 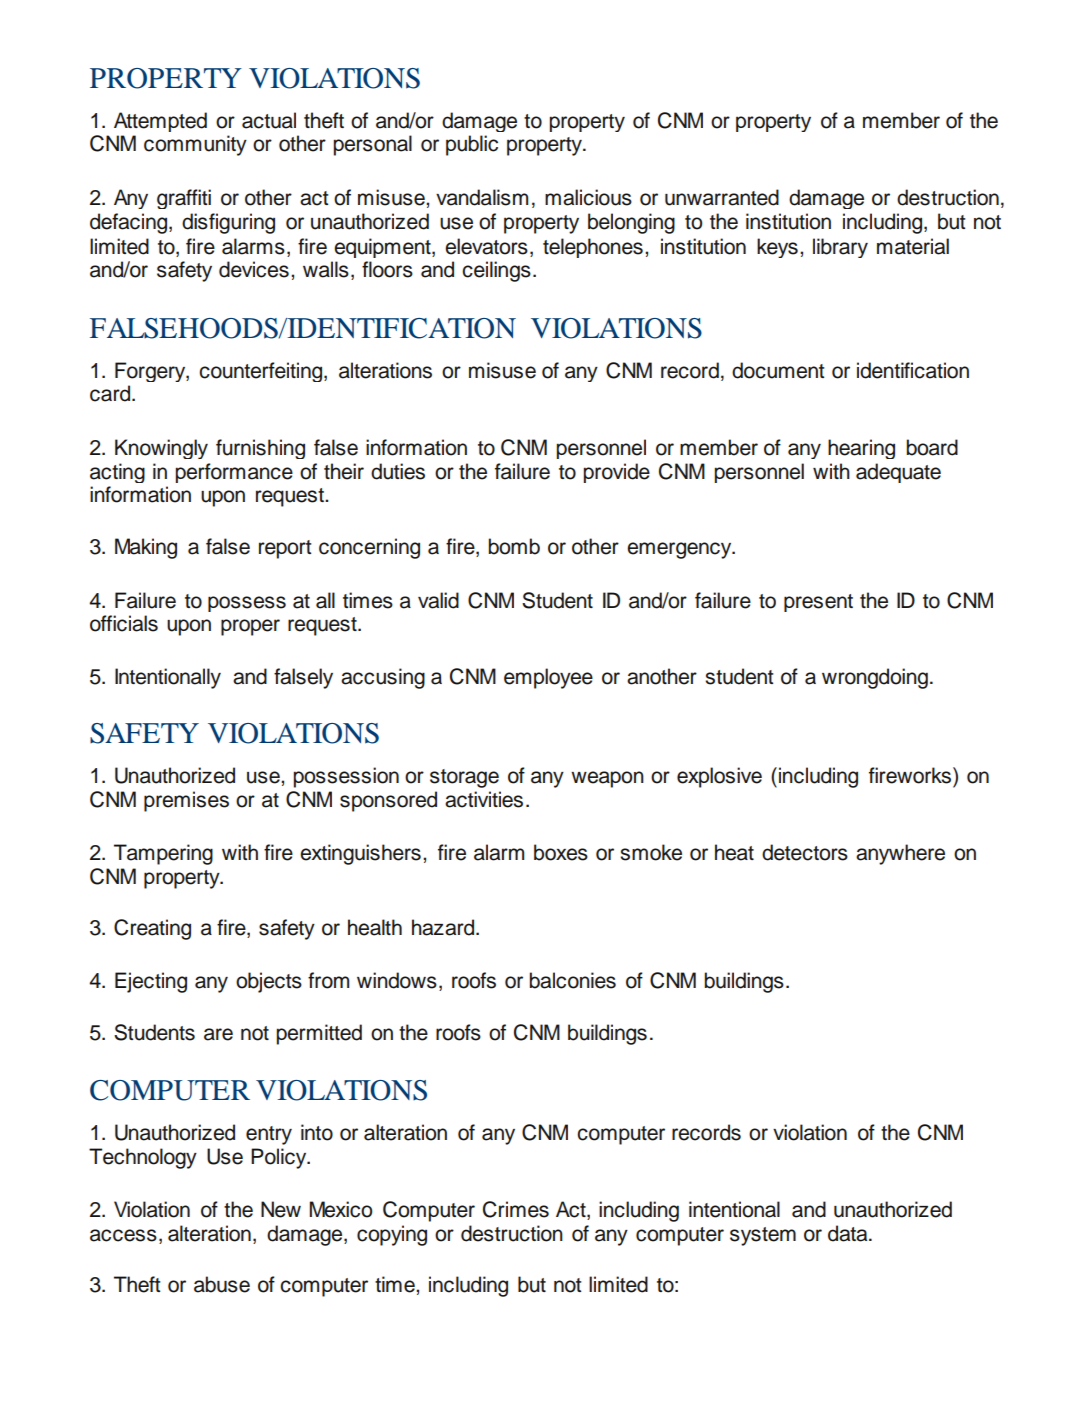 What do you see at coordinates (222, 1284) in the page?
I see `abuse` at bounding box center [222, 1284].
